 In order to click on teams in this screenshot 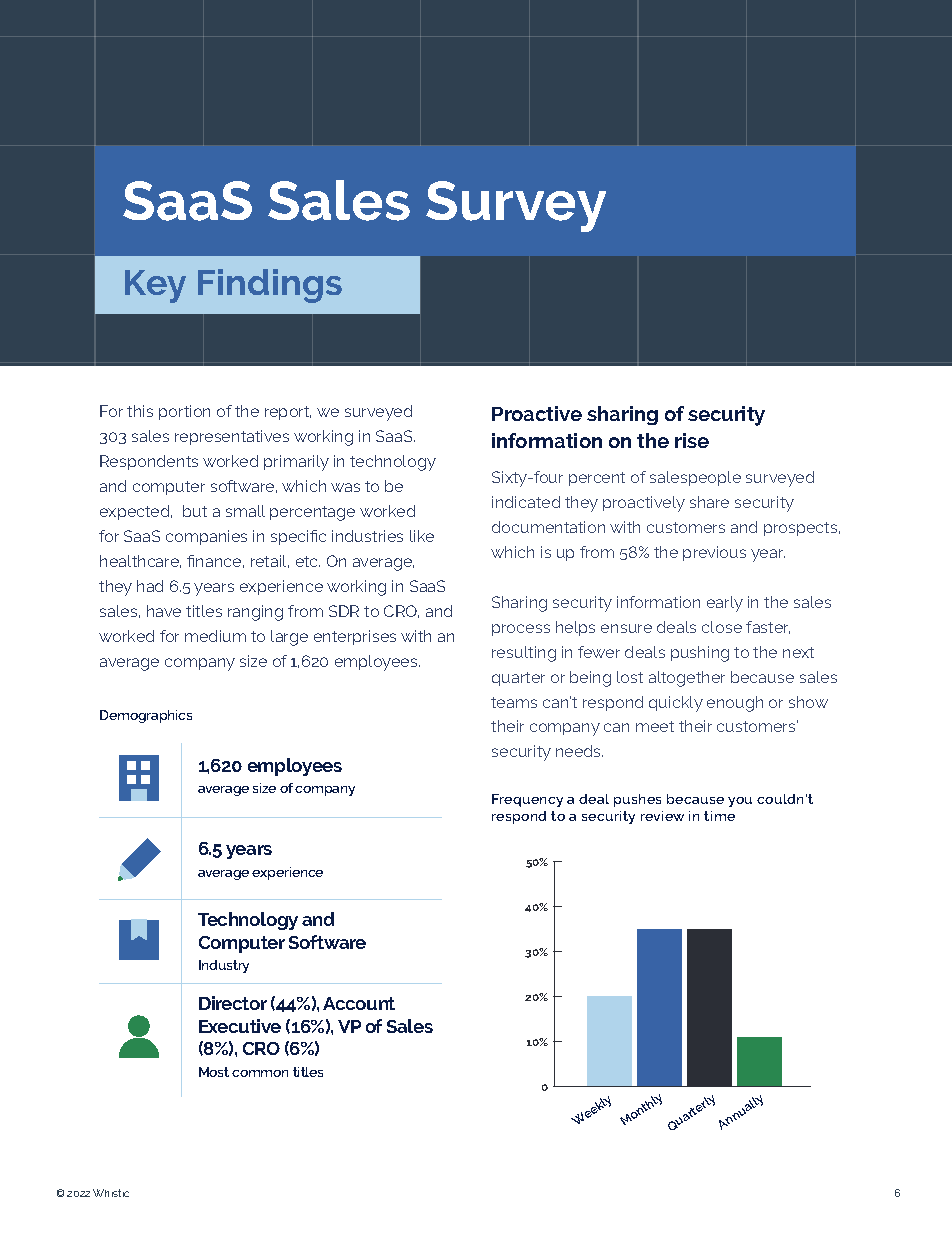, I will do `click(514, 702)`.
